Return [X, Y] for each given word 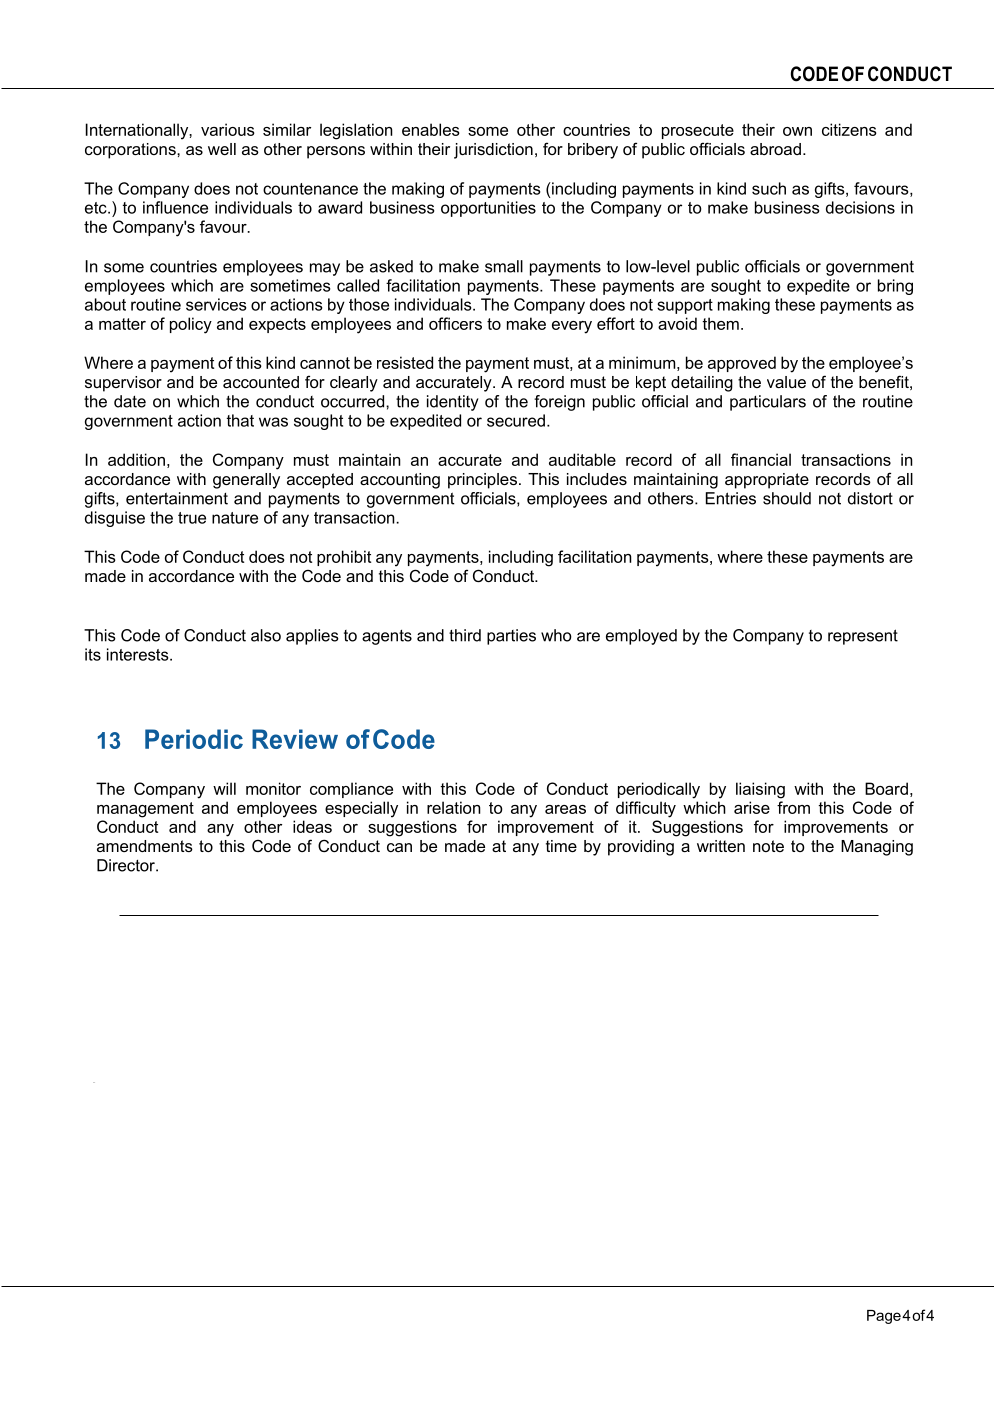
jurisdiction [493, 151]
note [768, 846]
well [222, 149]
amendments [145, 846]
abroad [775, 149]
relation [454, 807]
